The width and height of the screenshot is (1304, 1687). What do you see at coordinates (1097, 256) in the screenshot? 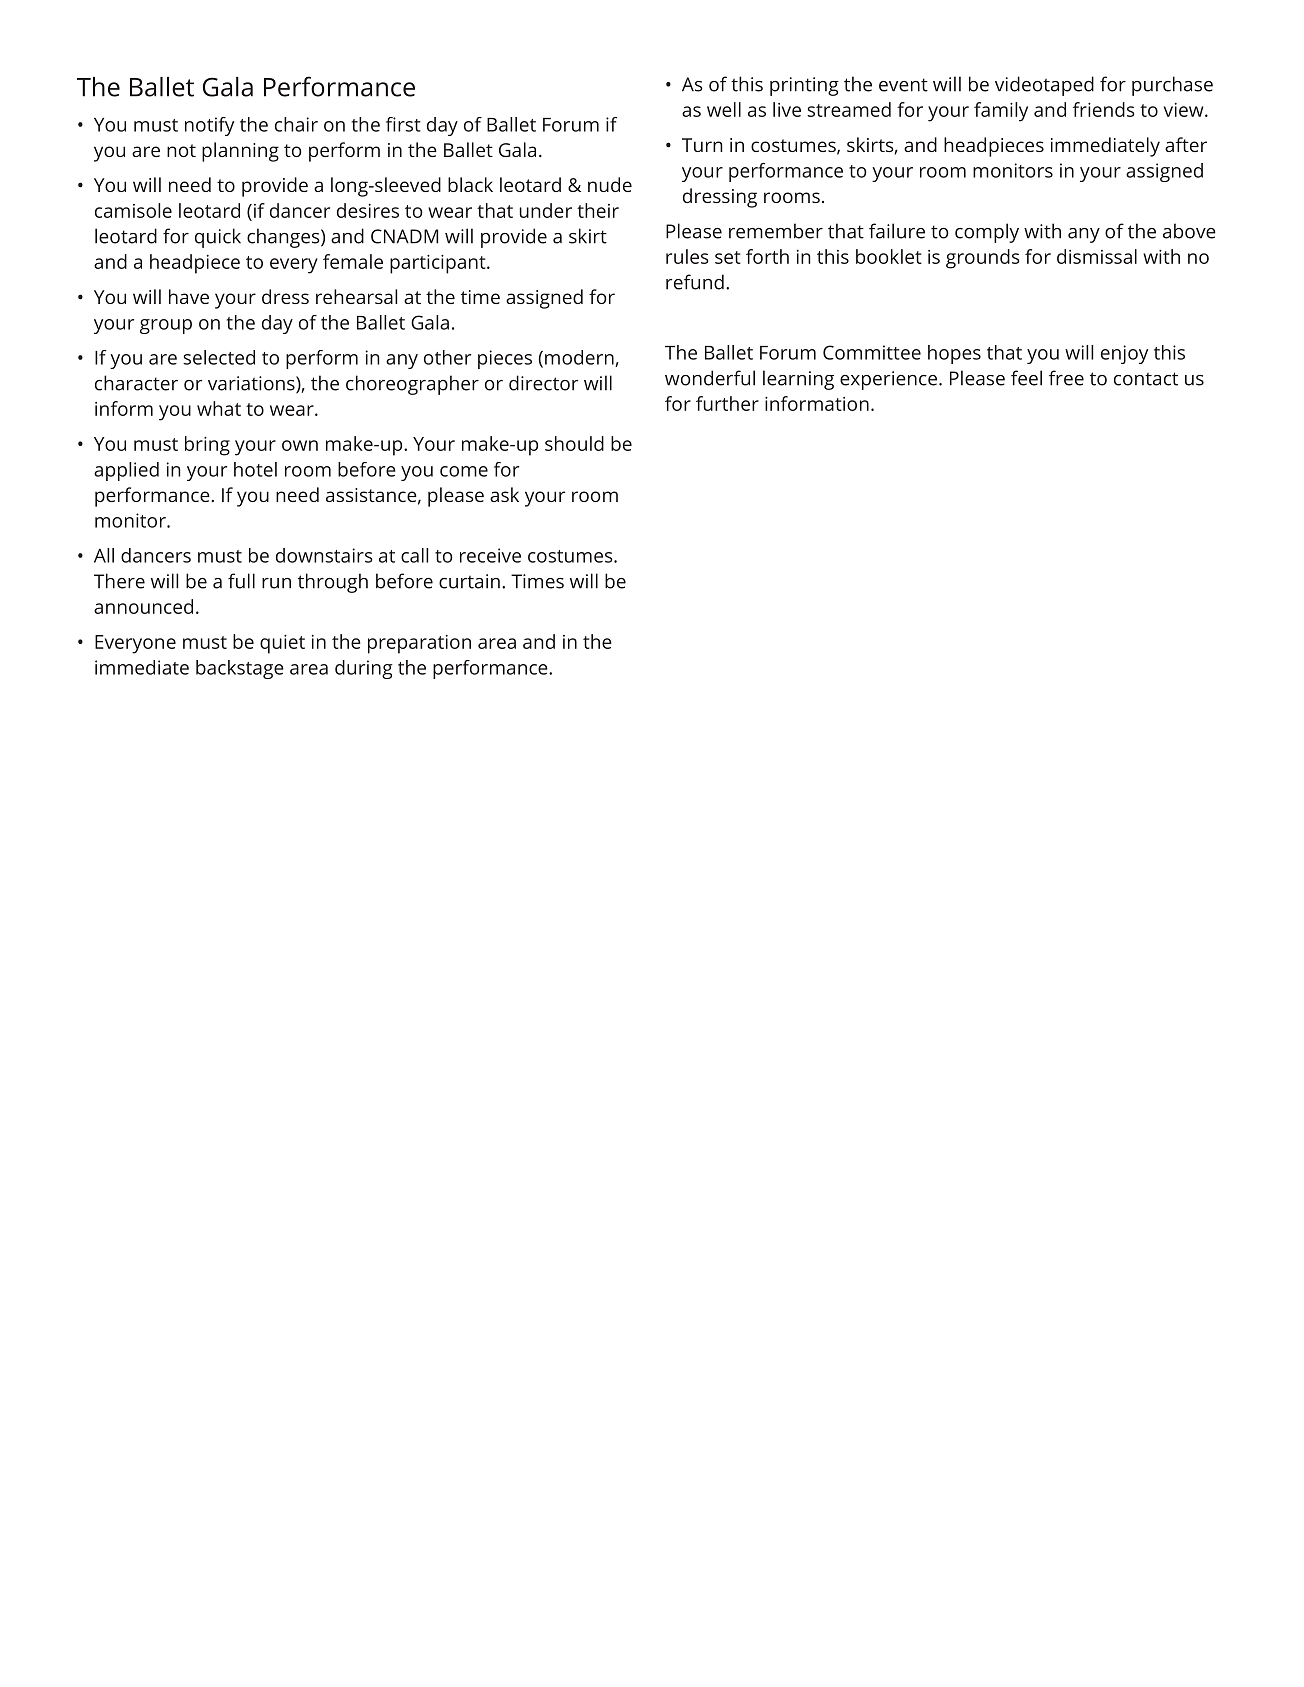
I see `dismissal` at bounding box center [1097, 256].
